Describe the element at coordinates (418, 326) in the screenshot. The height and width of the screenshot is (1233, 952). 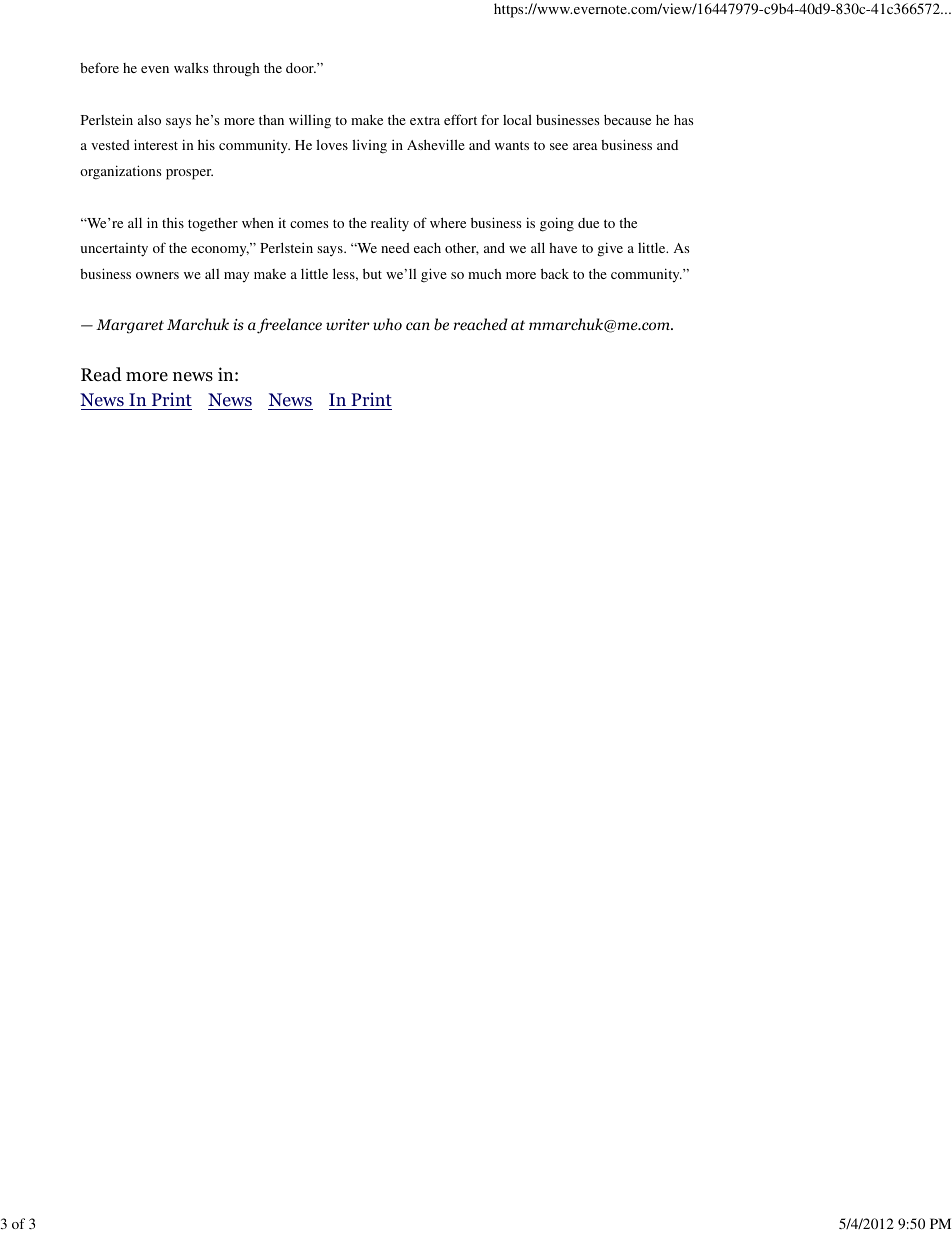
I see `can` at that location.
